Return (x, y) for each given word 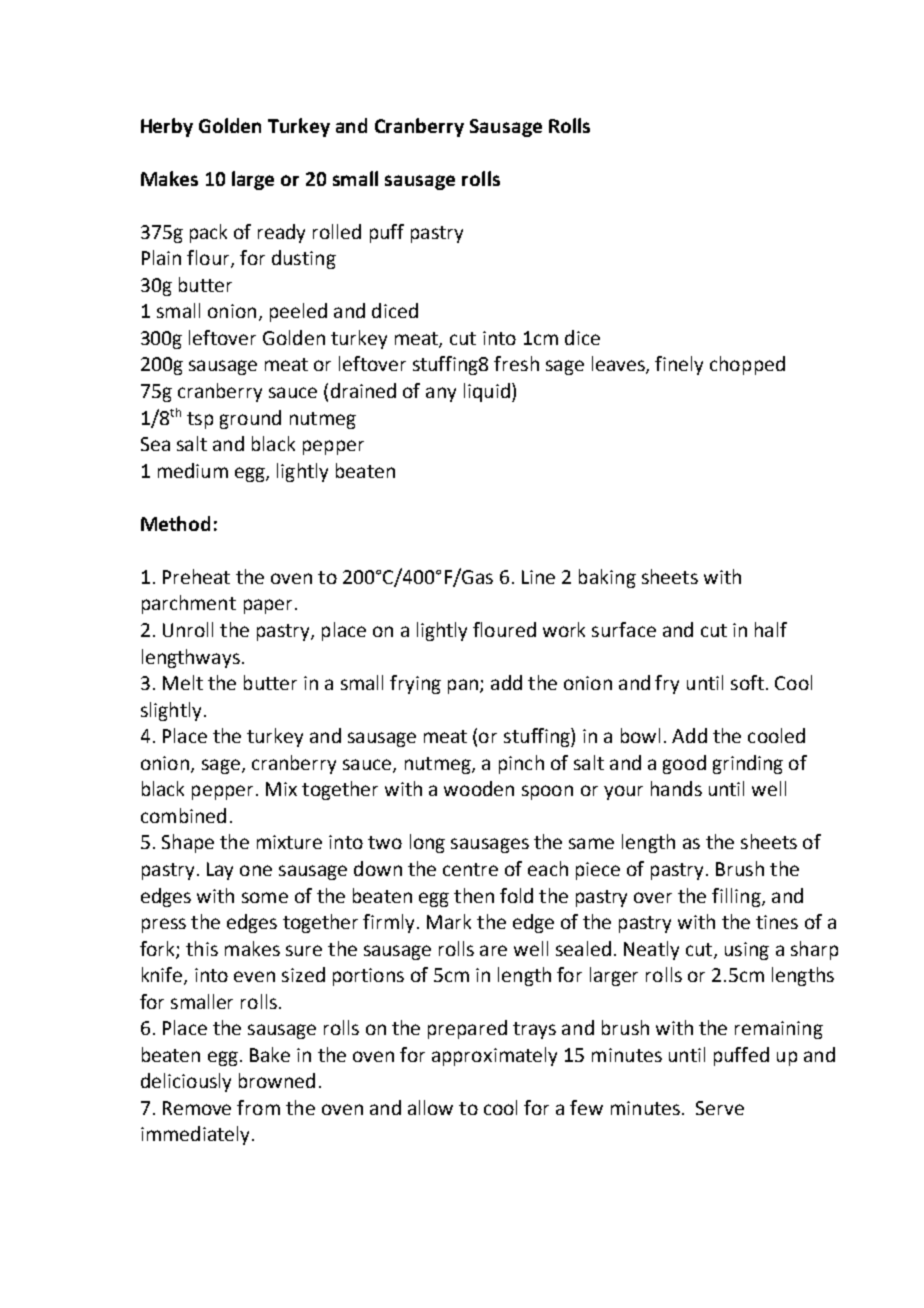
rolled (337, 231)
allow (430, 1107)
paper (268, 606)
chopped (747, 365)
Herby (167, 127)
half (771, 629)
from (258, 1107)
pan (463, 686)
